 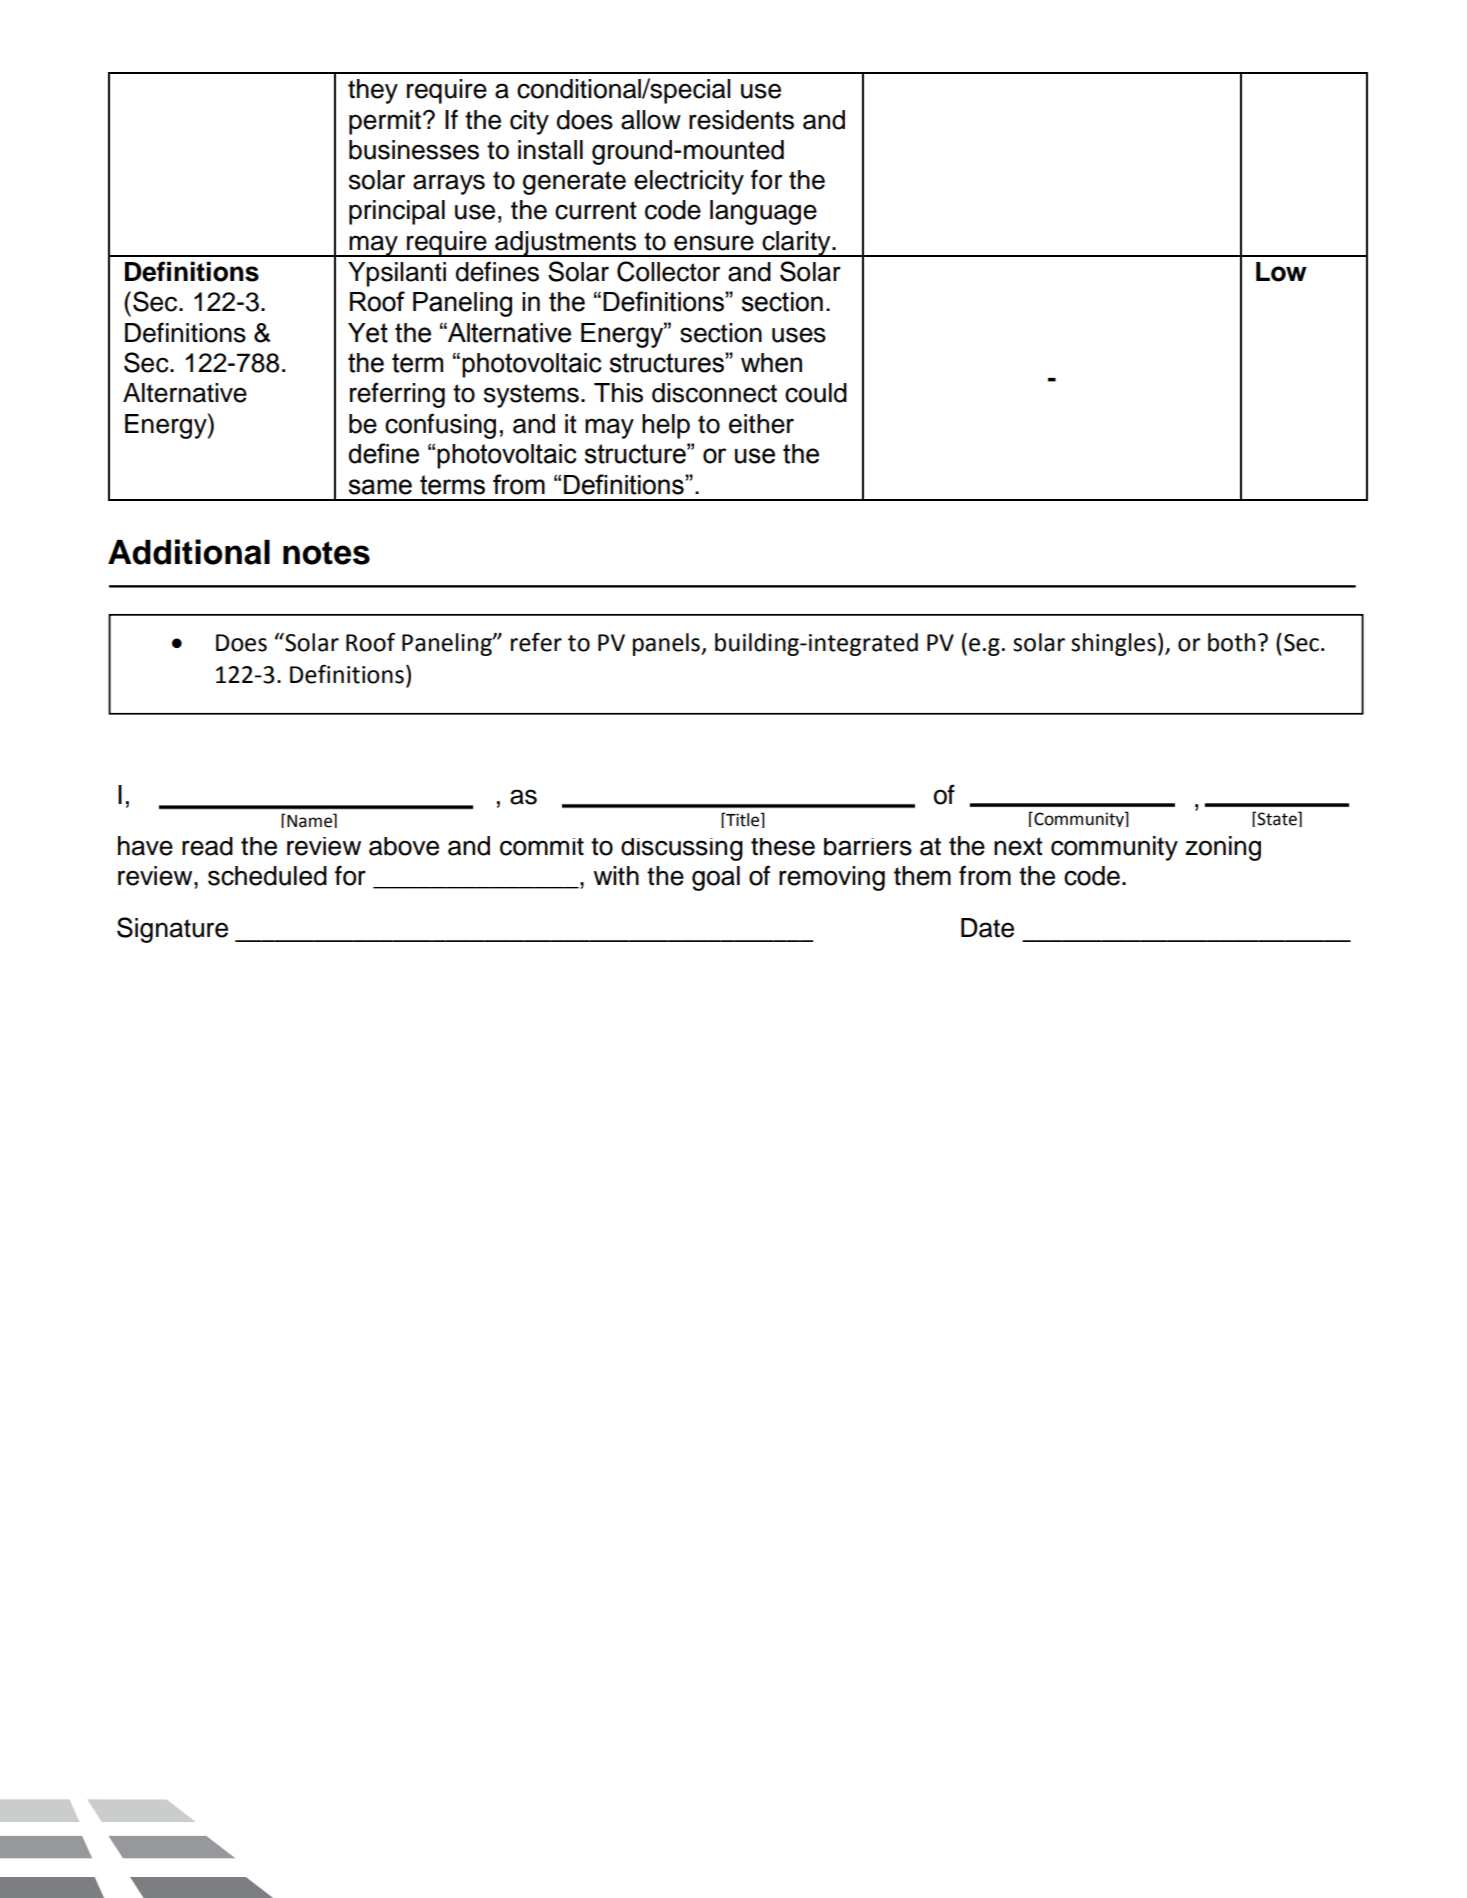 What do you see at coordinates (267, 876) in the image?
I see `scheduled` at bounding box center [267, 876].
